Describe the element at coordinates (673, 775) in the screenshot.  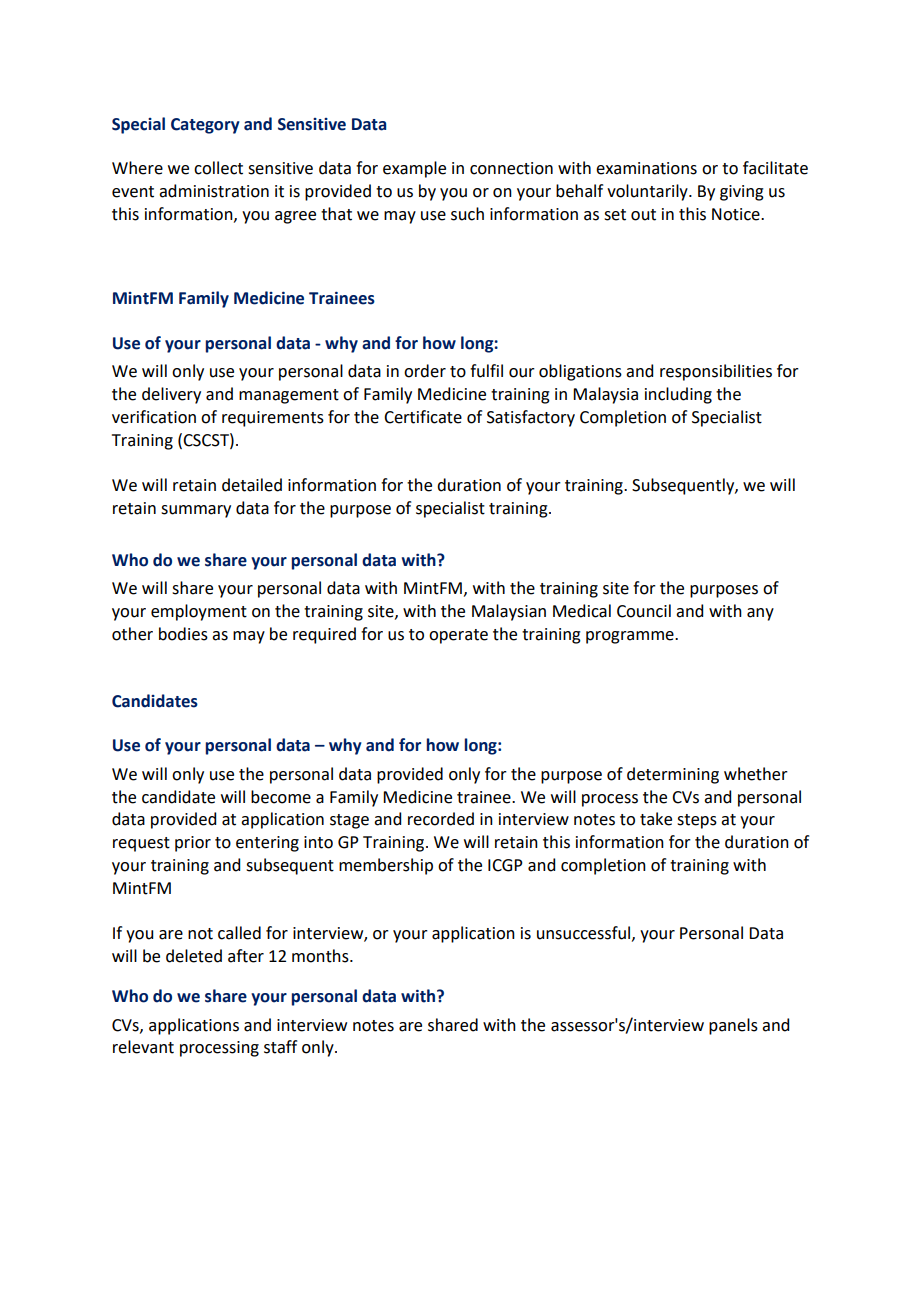
I see `determining` at that location.
